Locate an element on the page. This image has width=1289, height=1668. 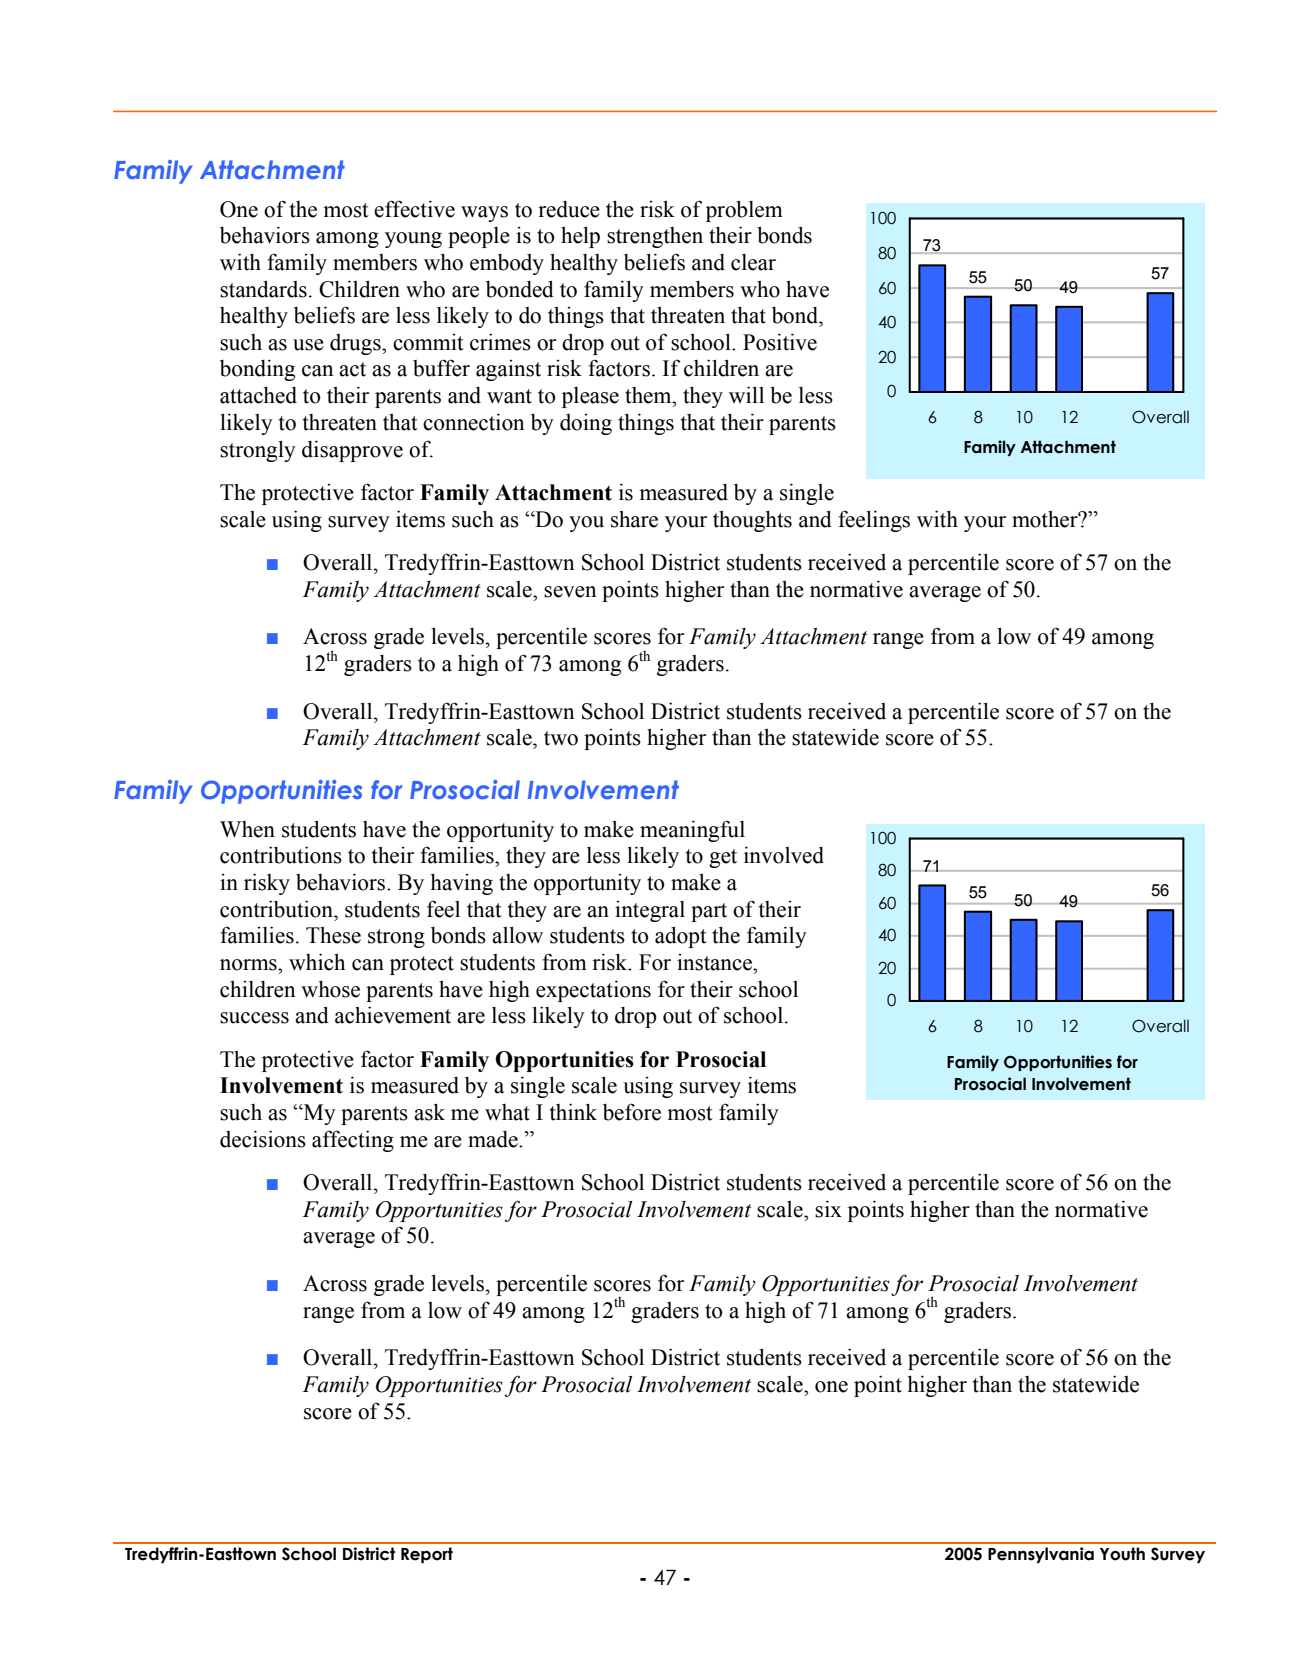
Report is located at coordinates (427, 1555).
